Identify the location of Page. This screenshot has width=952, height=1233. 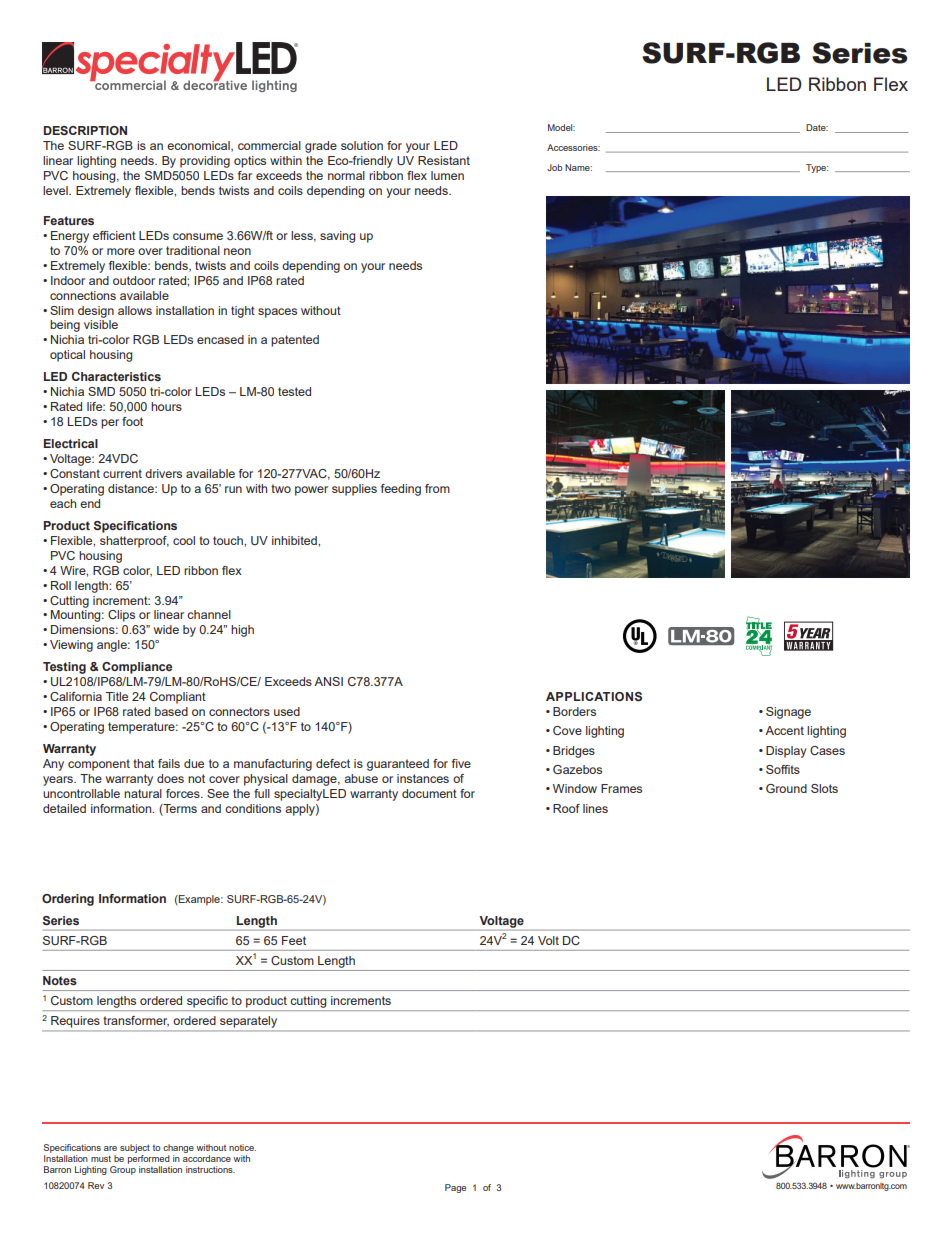
(455, 1188).
